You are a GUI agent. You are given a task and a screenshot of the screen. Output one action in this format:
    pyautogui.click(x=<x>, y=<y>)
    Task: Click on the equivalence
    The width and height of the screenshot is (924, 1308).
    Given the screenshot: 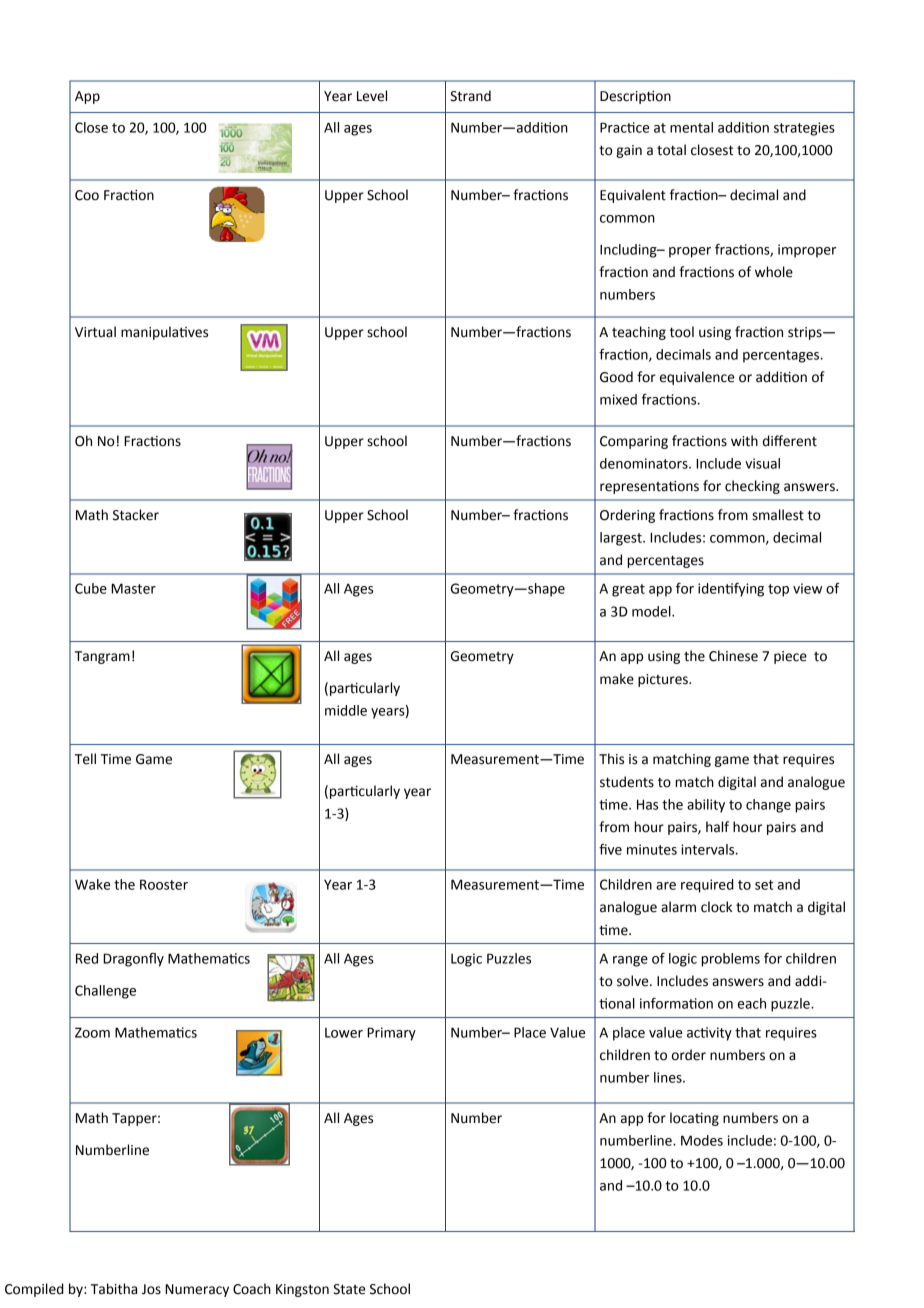 What is the action you would take?
    pyautogui.click(x=697, y=378)
